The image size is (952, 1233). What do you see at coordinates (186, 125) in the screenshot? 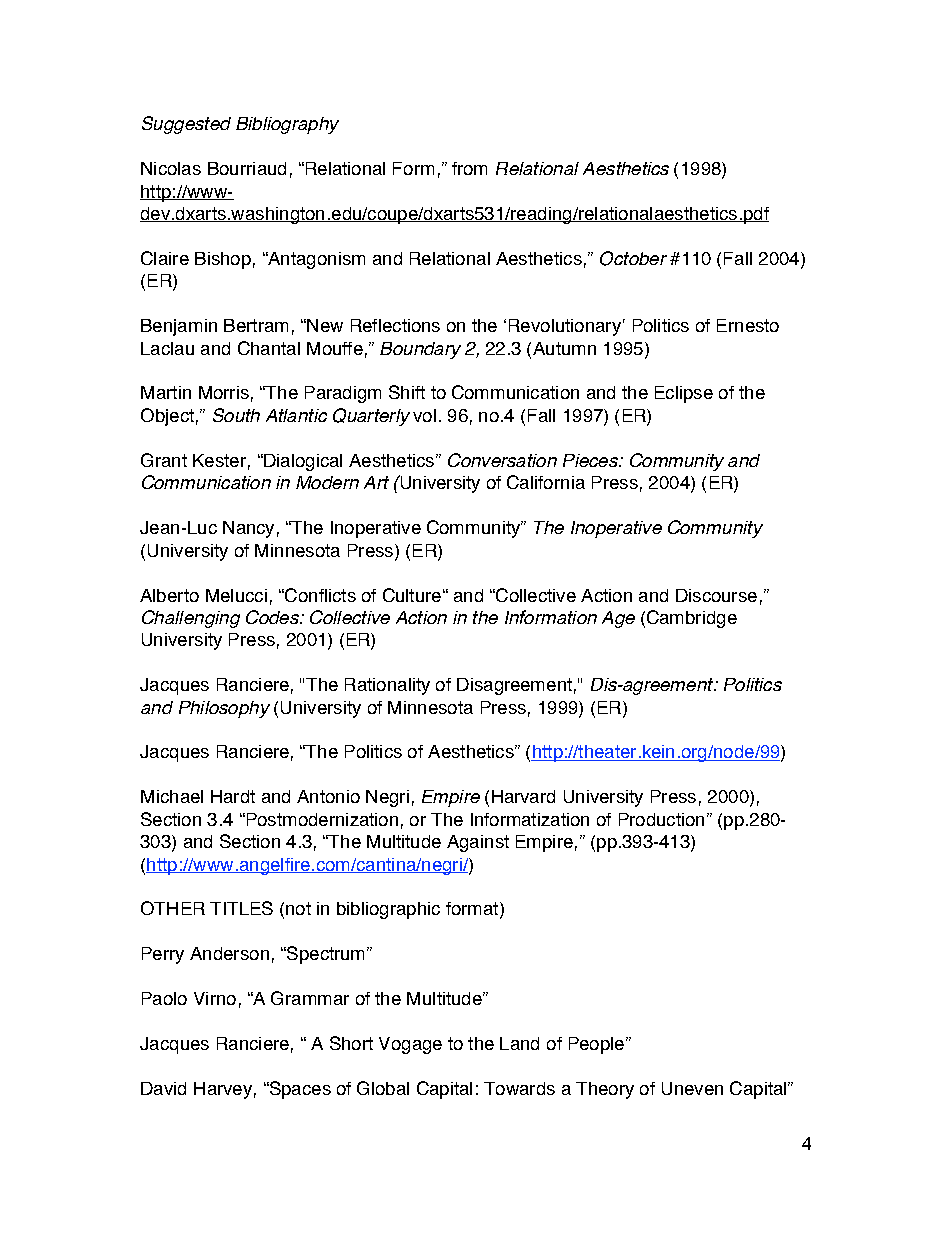
I see `Suggested` at bounding box center [186, 125].
